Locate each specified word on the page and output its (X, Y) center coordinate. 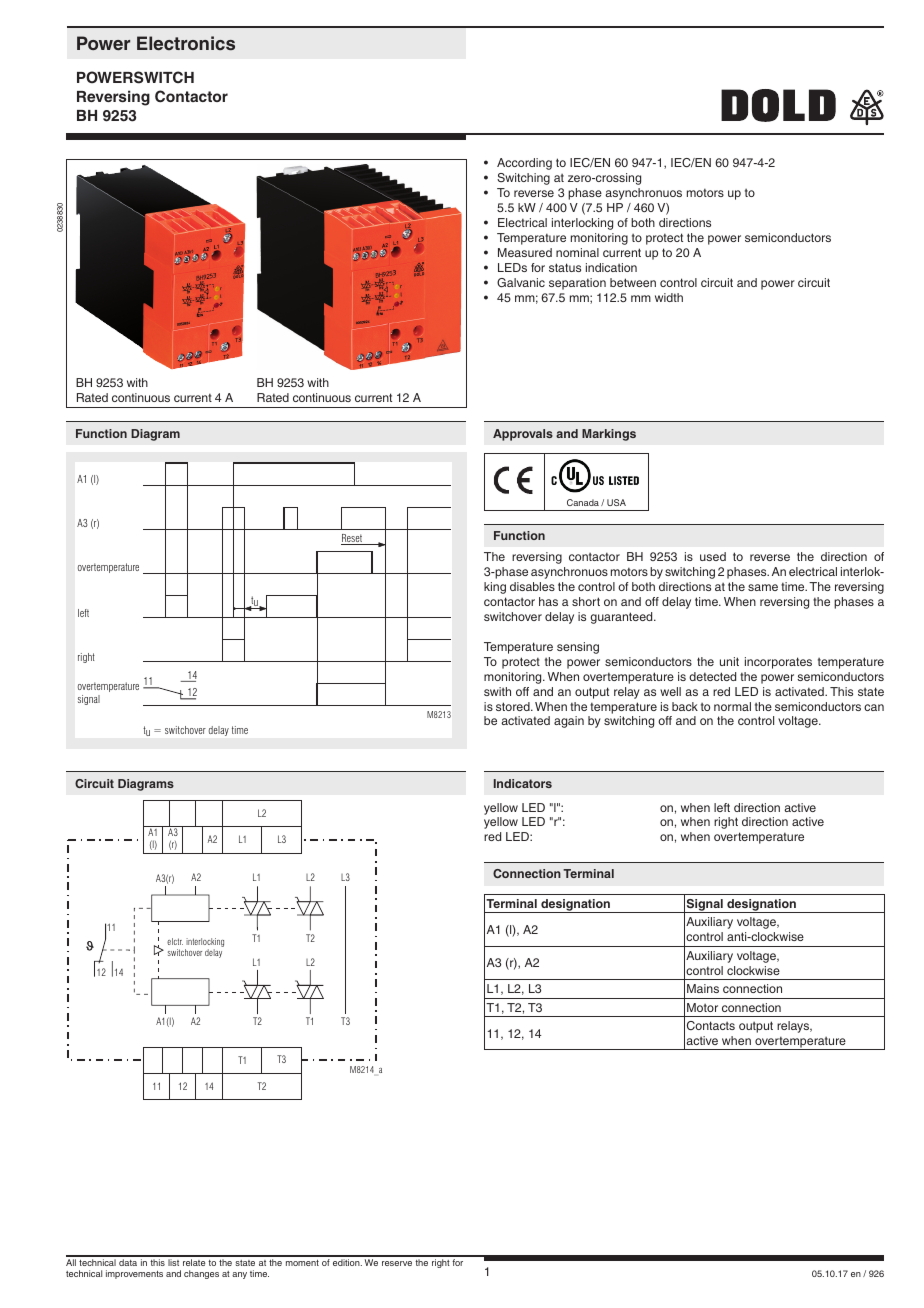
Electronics (186, 43)
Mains (703, 988)
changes (201, 1274)
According (524, 164)
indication (611, 267)
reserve (397, 1263)
